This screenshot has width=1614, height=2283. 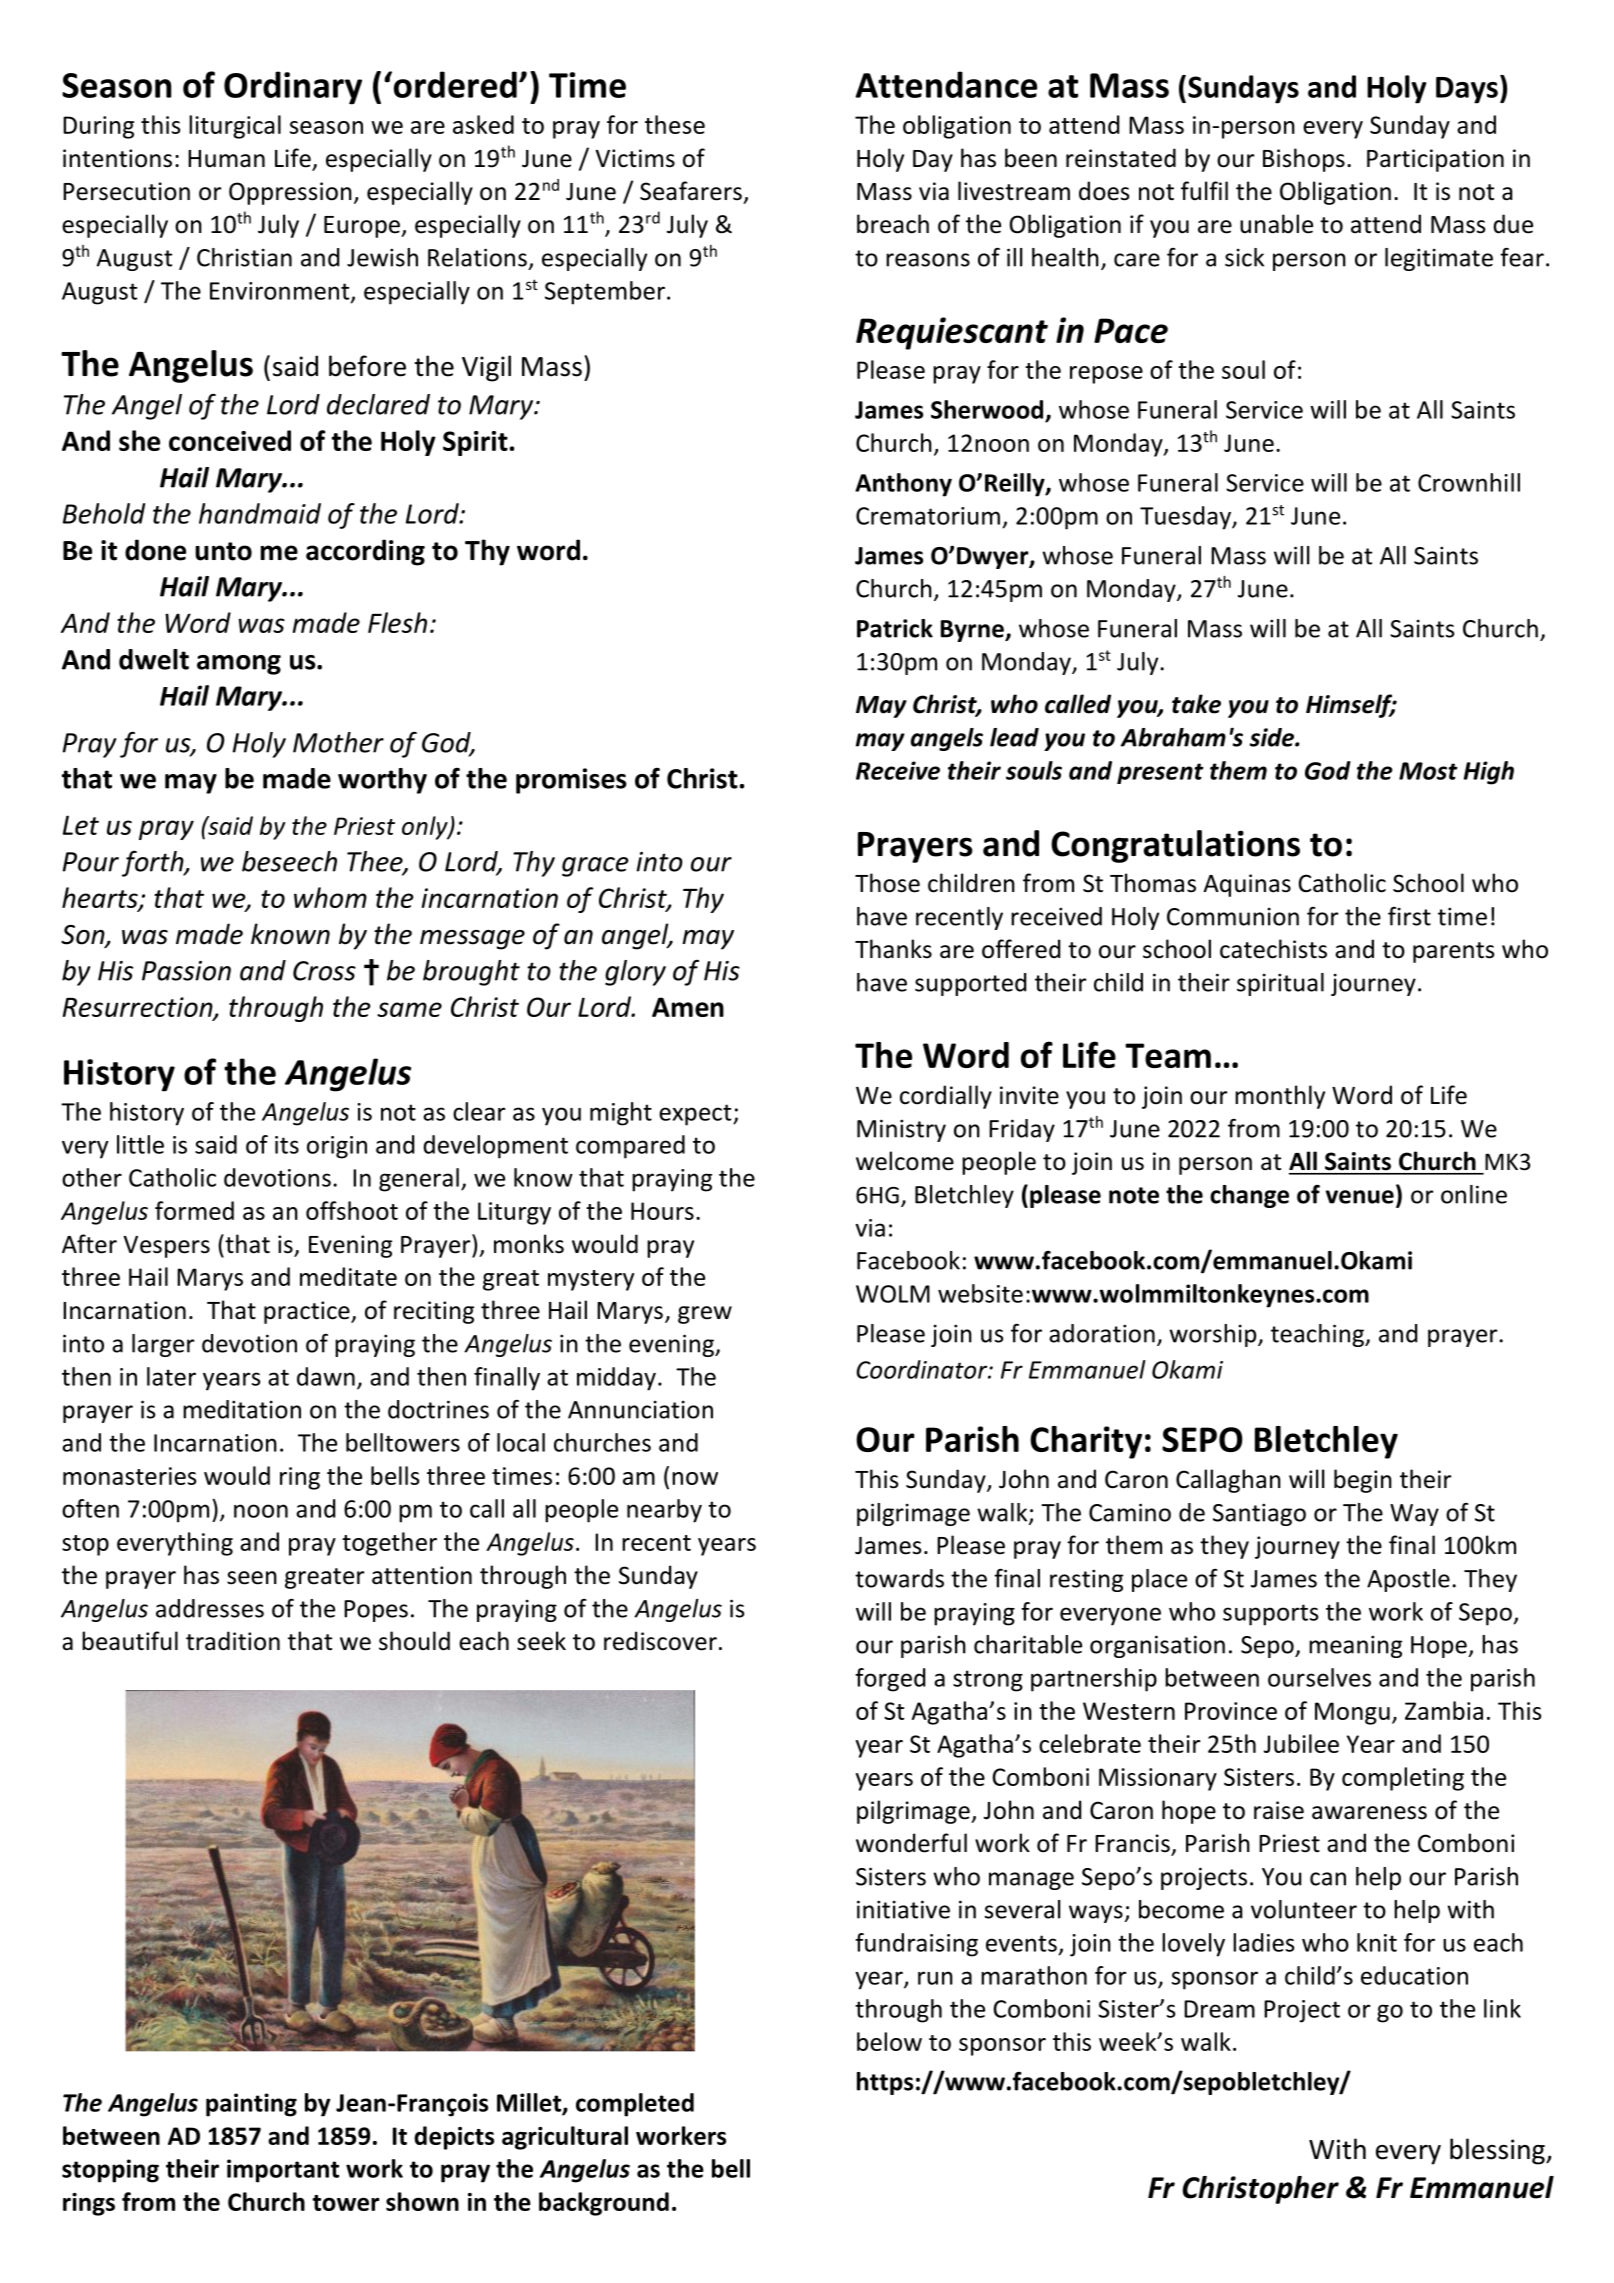 I want to click on forged, so click(x=890, y=1680).
